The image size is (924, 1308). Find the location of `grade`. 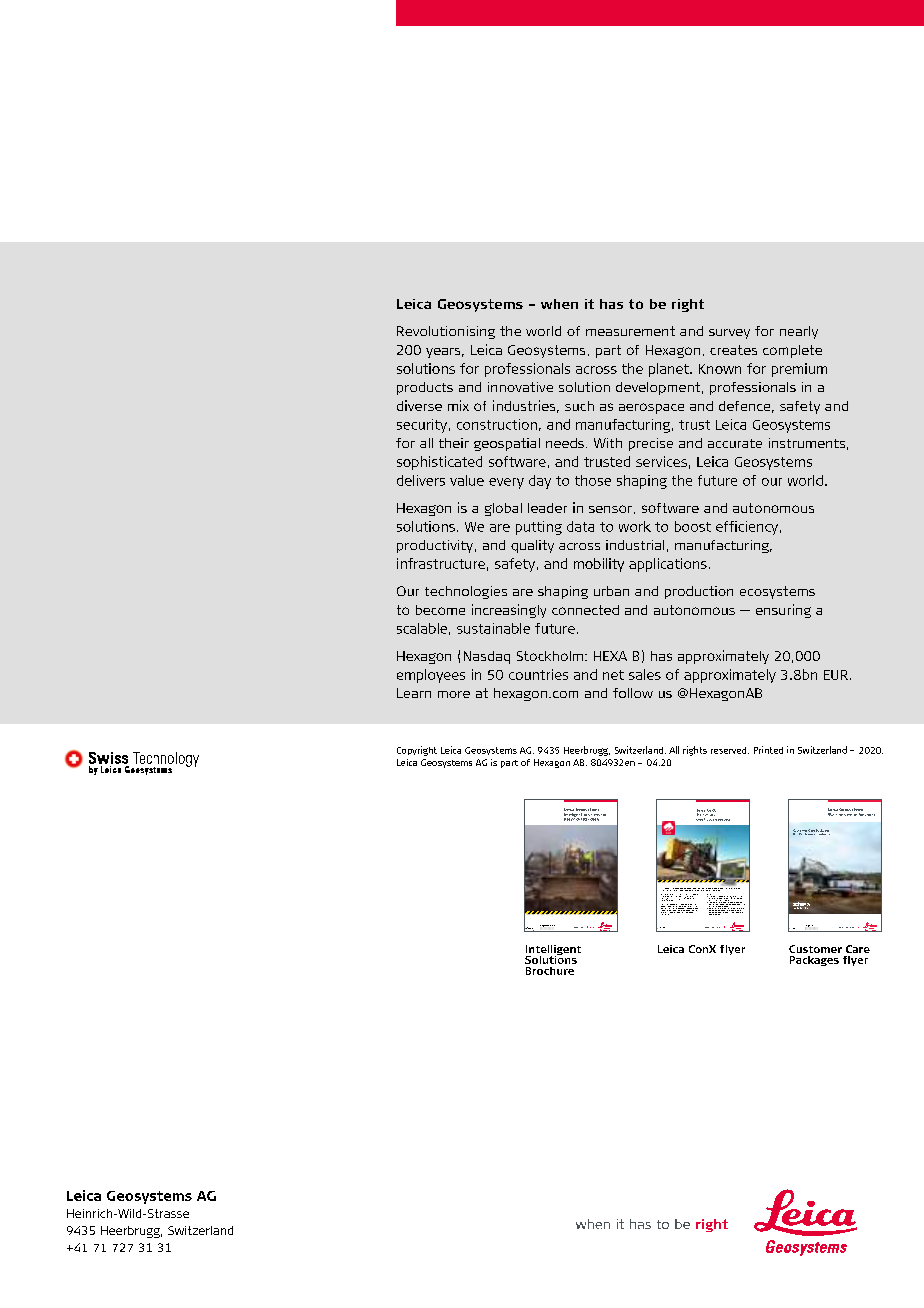

grade is located at coordinates (720, 912).
